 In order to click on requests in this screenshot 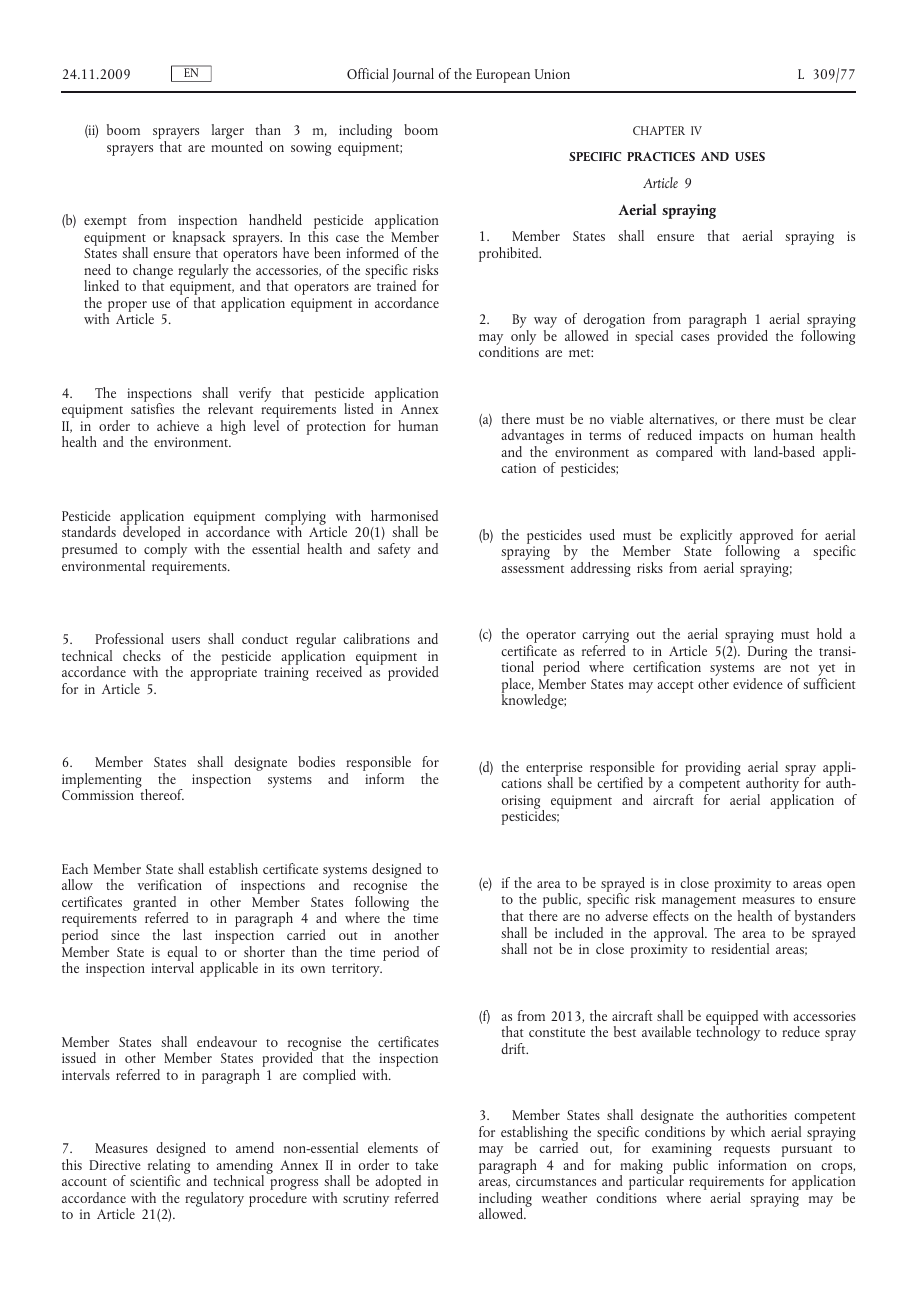, I will do `click(747, 1152)`.
